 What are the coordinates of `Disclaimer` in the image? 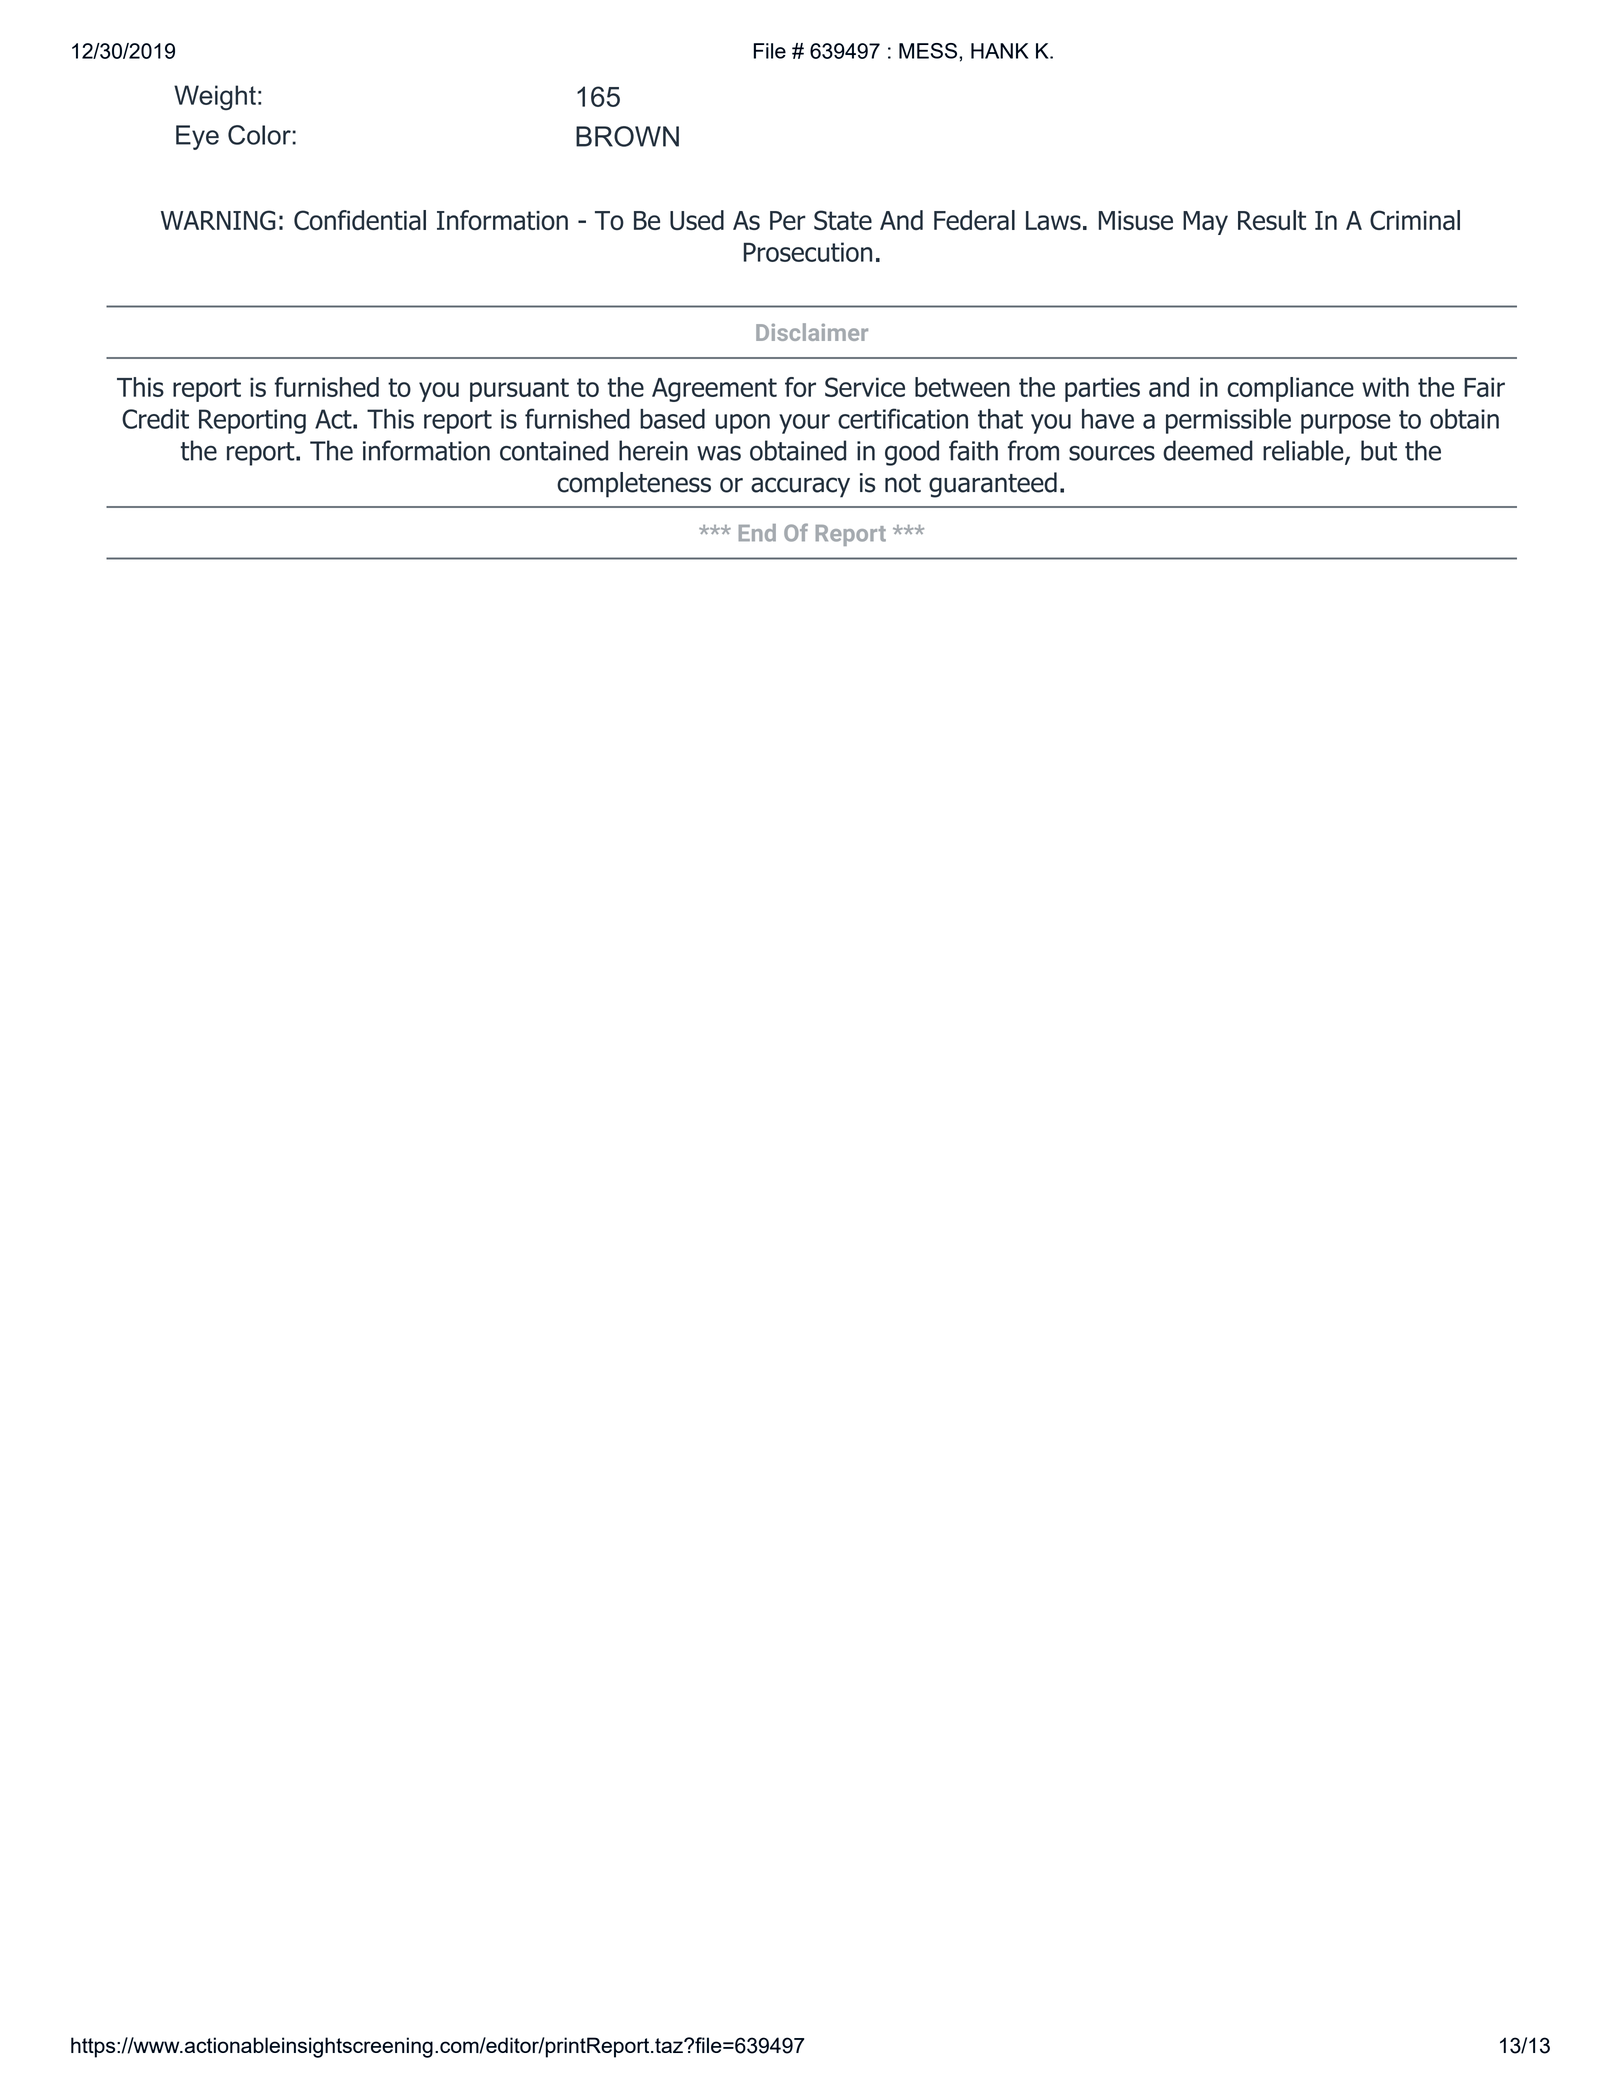 It's located at (812, 332).
